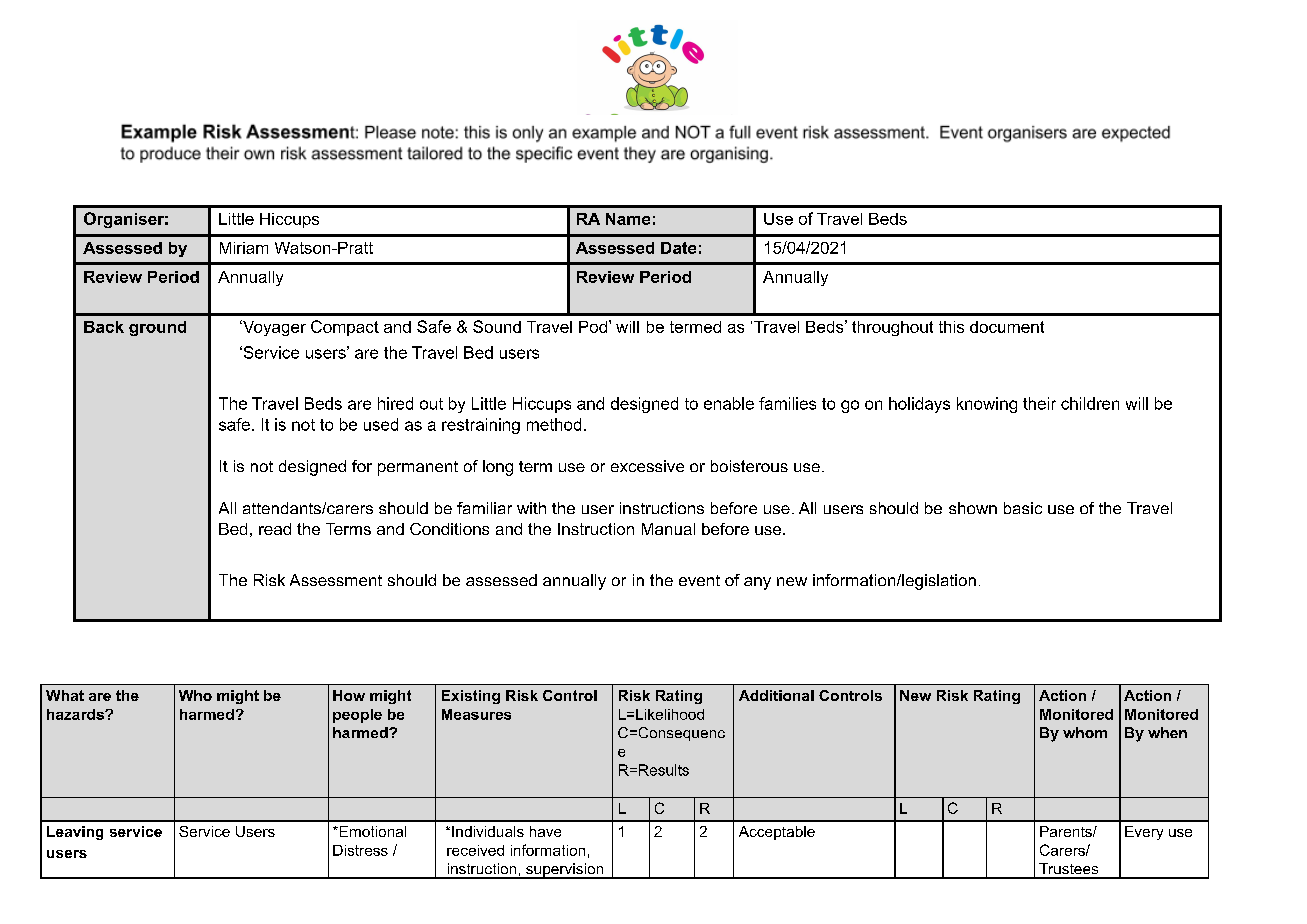  Describe the element at coordinates (1085, 732) in the screenshot. I see `whom` at that location.
